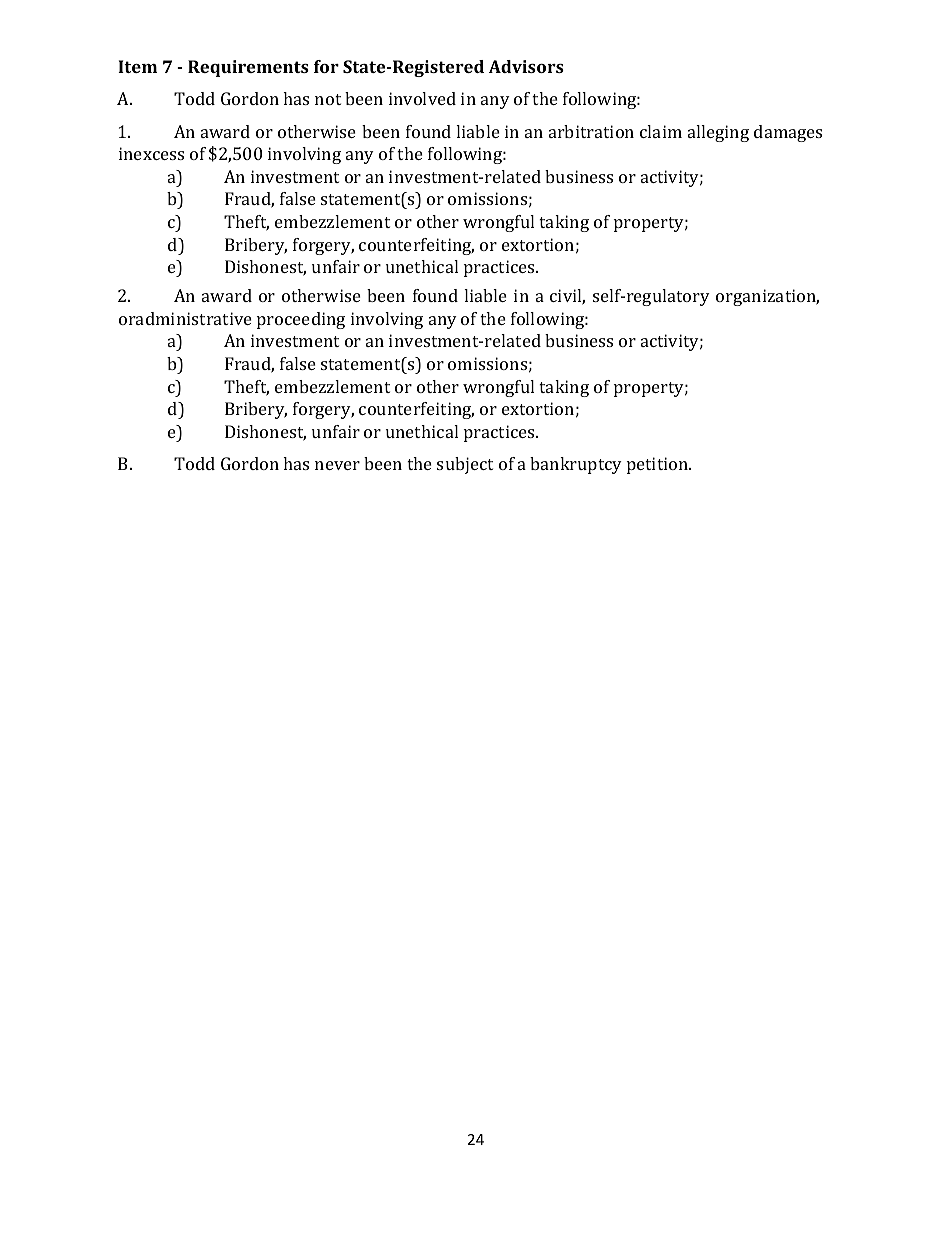  Describe the element at coordinates (661, 131) in the screenshot. I see `claim` at that location.
